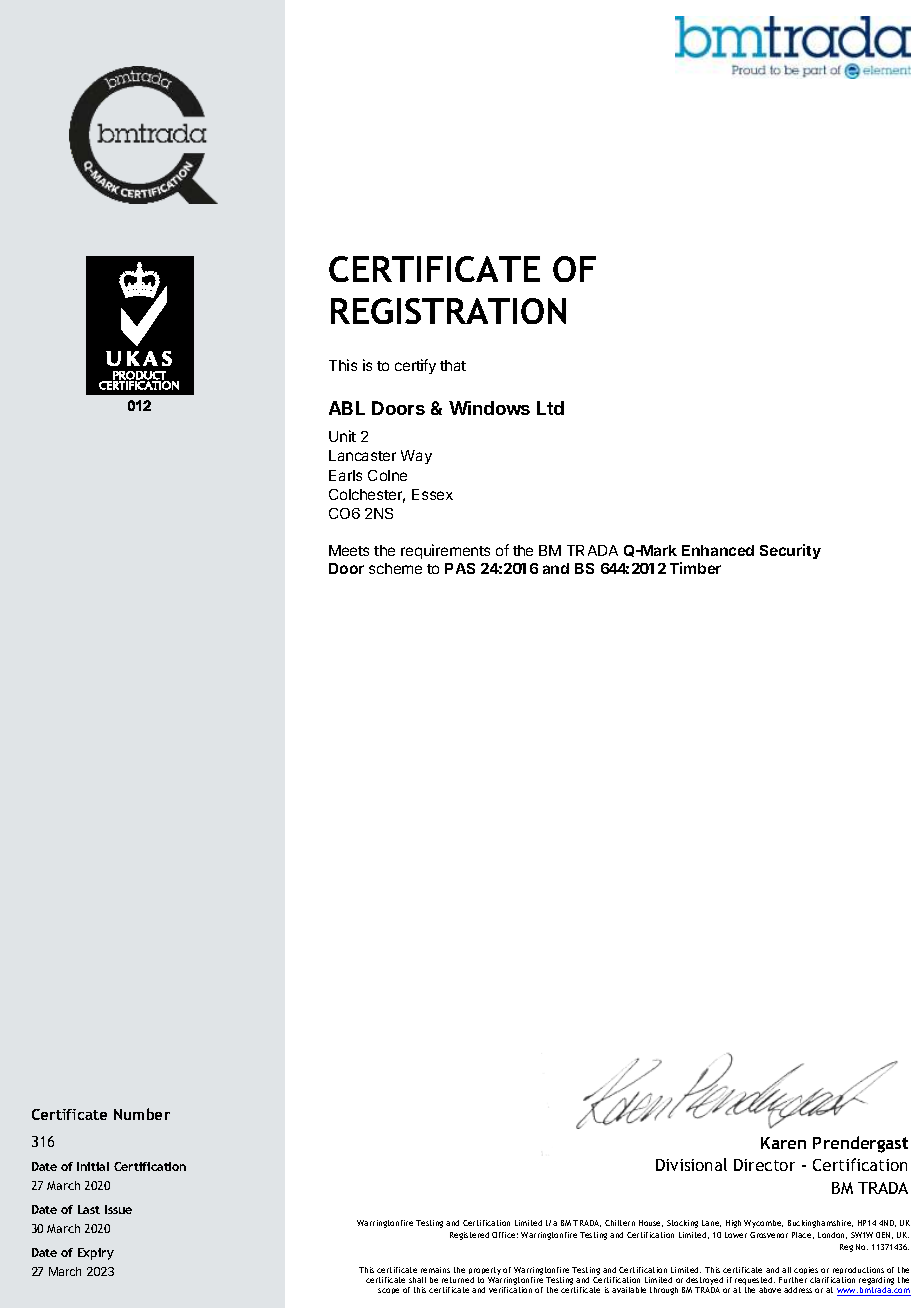  What do you see at coordinates (485, 1272) in the page?
I see `property` at bounding box center [485, 1272].
